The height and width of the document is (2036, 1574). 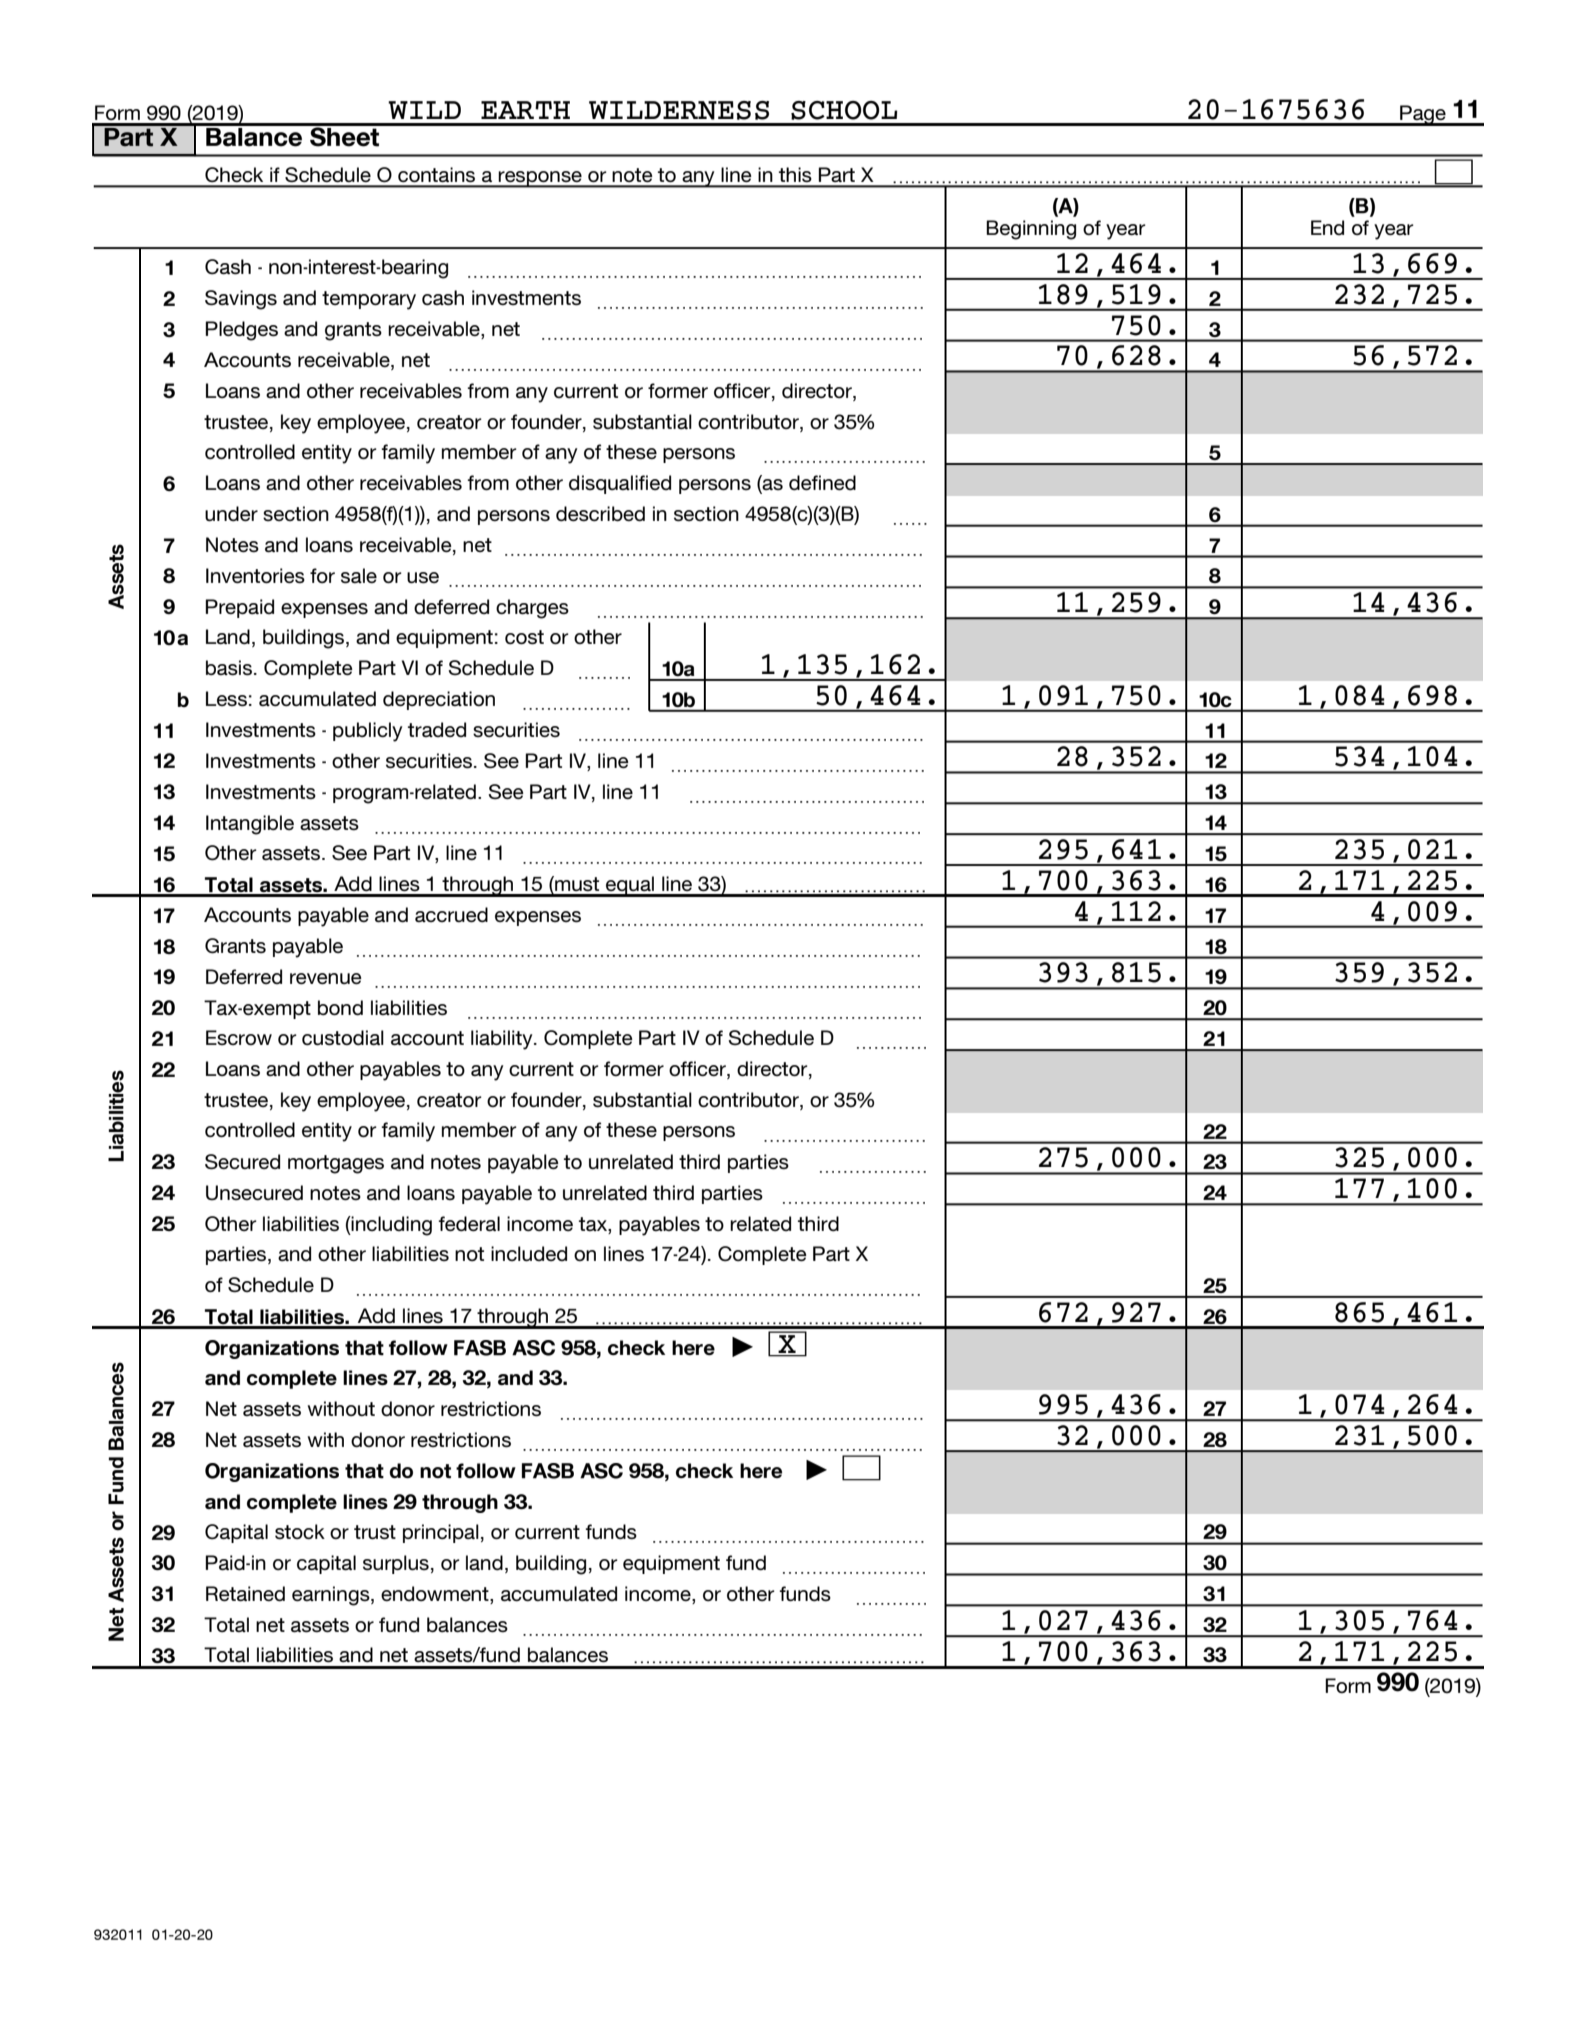 I want to click on surplus, so click(x=396, y=1564).
